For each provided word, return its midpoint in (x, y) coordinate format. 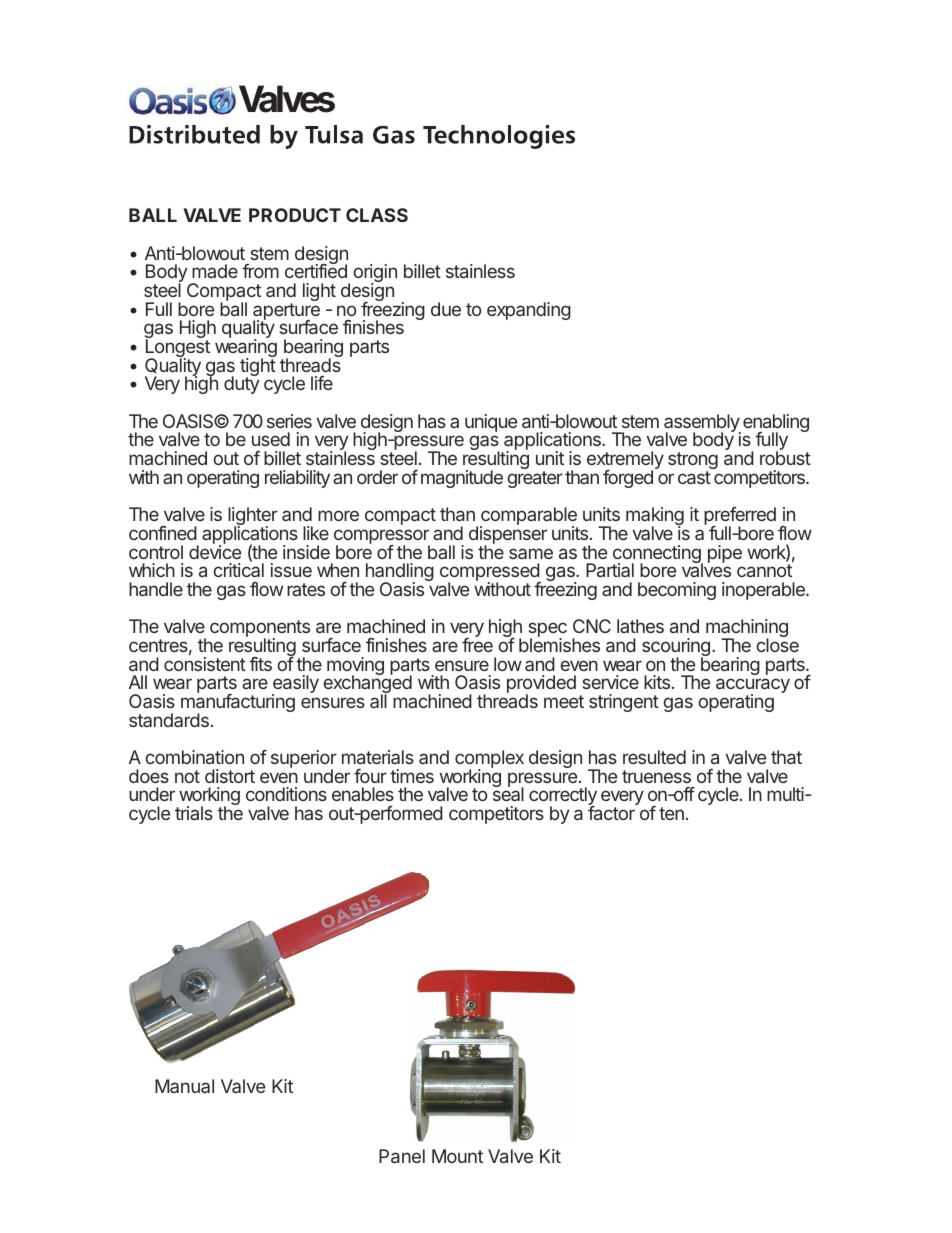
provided (541, 686)
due (446, 309)
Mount (457, 1156)
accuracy (753, 687)
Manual (184, 1086)
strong (693, 462)
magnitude (462, 479)
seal (508, 793)
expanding (529, 311)
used (271, 439)
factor (613, 812)
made (215, 271)
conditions (286, 794)
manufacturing (238, 704)
